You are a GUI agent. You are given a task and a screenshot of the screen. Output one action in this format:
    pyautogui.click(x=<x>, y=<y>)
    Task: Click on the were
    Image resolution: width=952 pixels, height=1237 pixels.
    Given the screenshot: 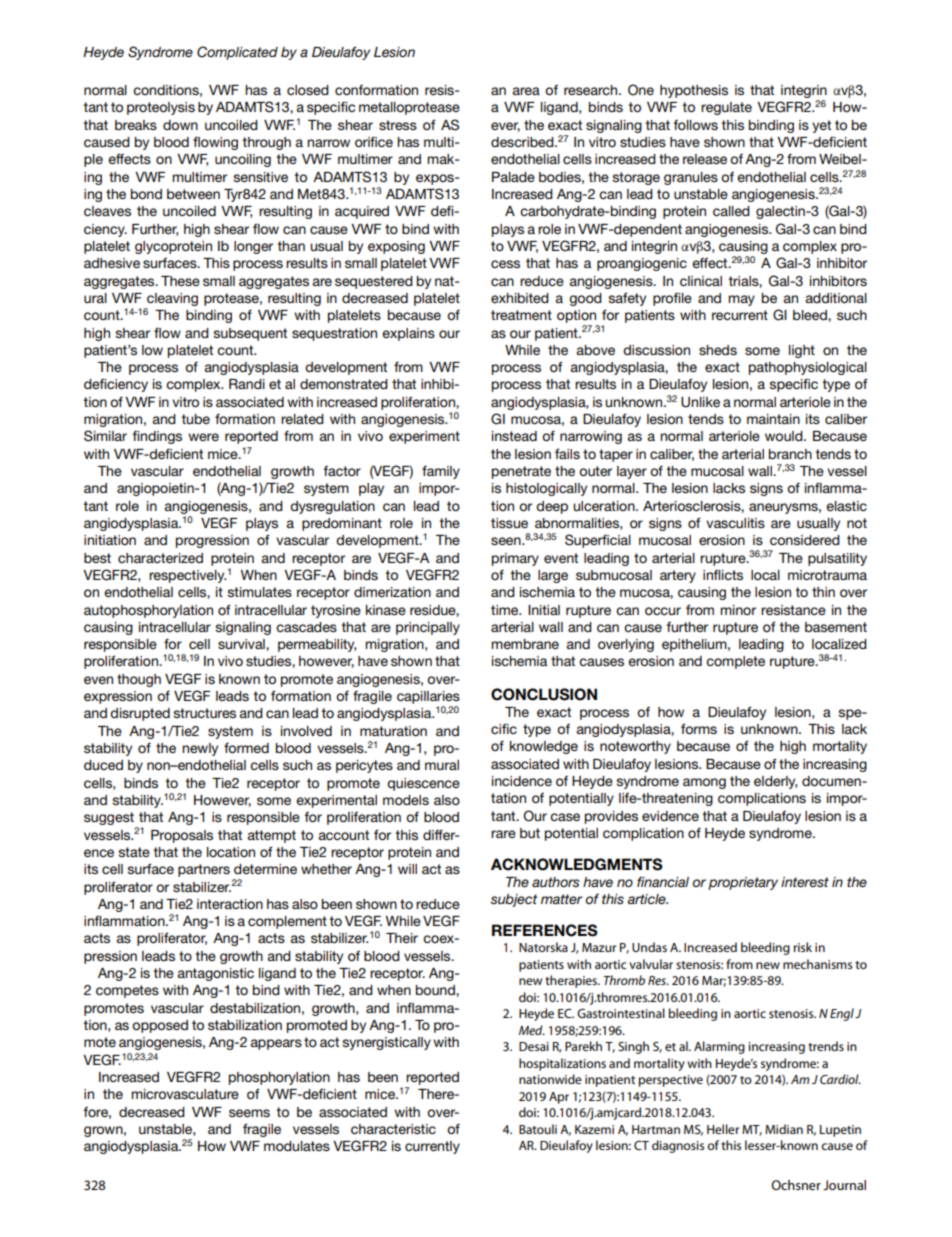 What is the action you would take?
    pyautogui.click(x=203, y=437)
